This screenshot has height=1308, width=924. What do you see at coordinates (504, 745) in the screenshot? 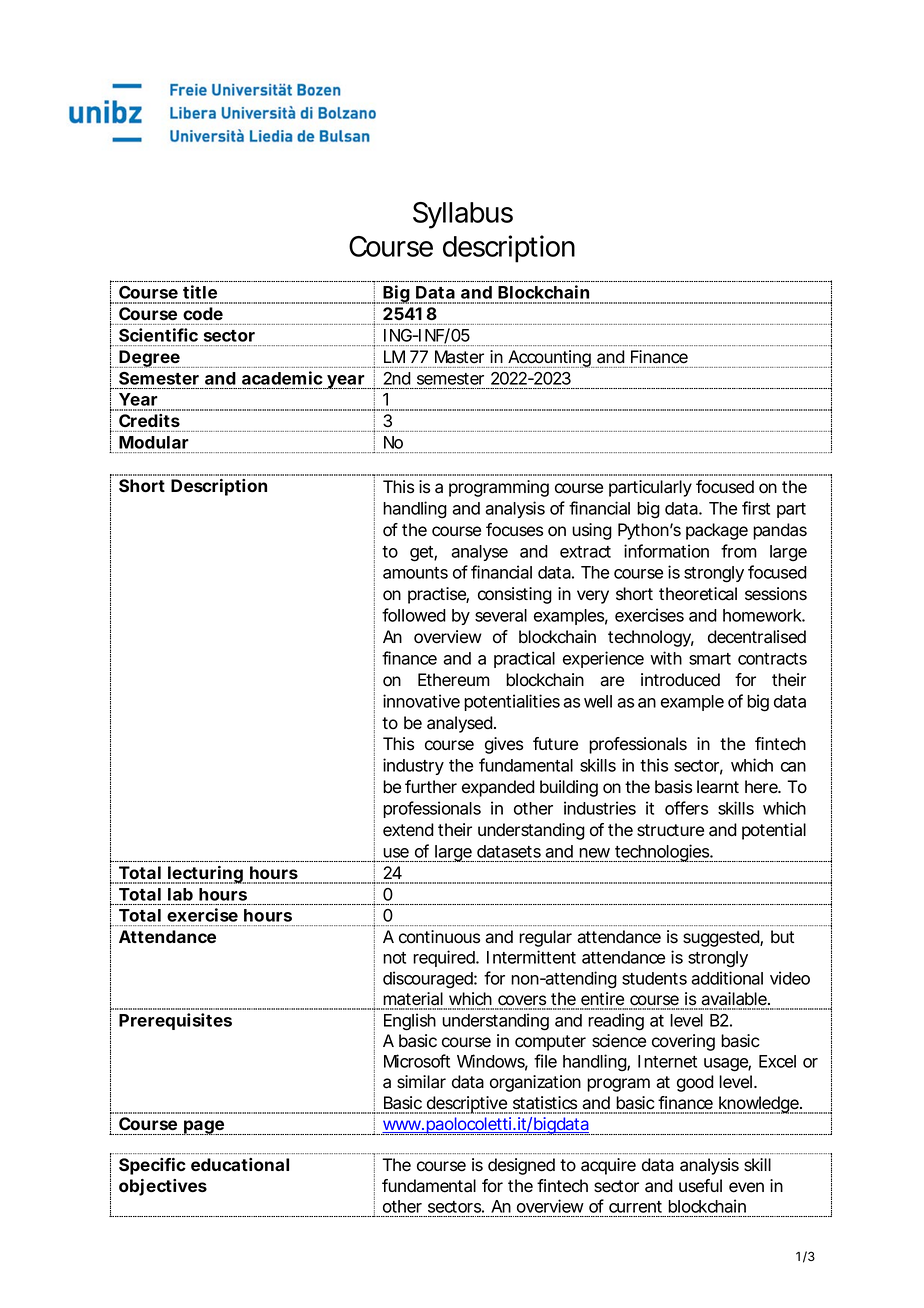
I see `gives` at bounding box center [504, 745].
